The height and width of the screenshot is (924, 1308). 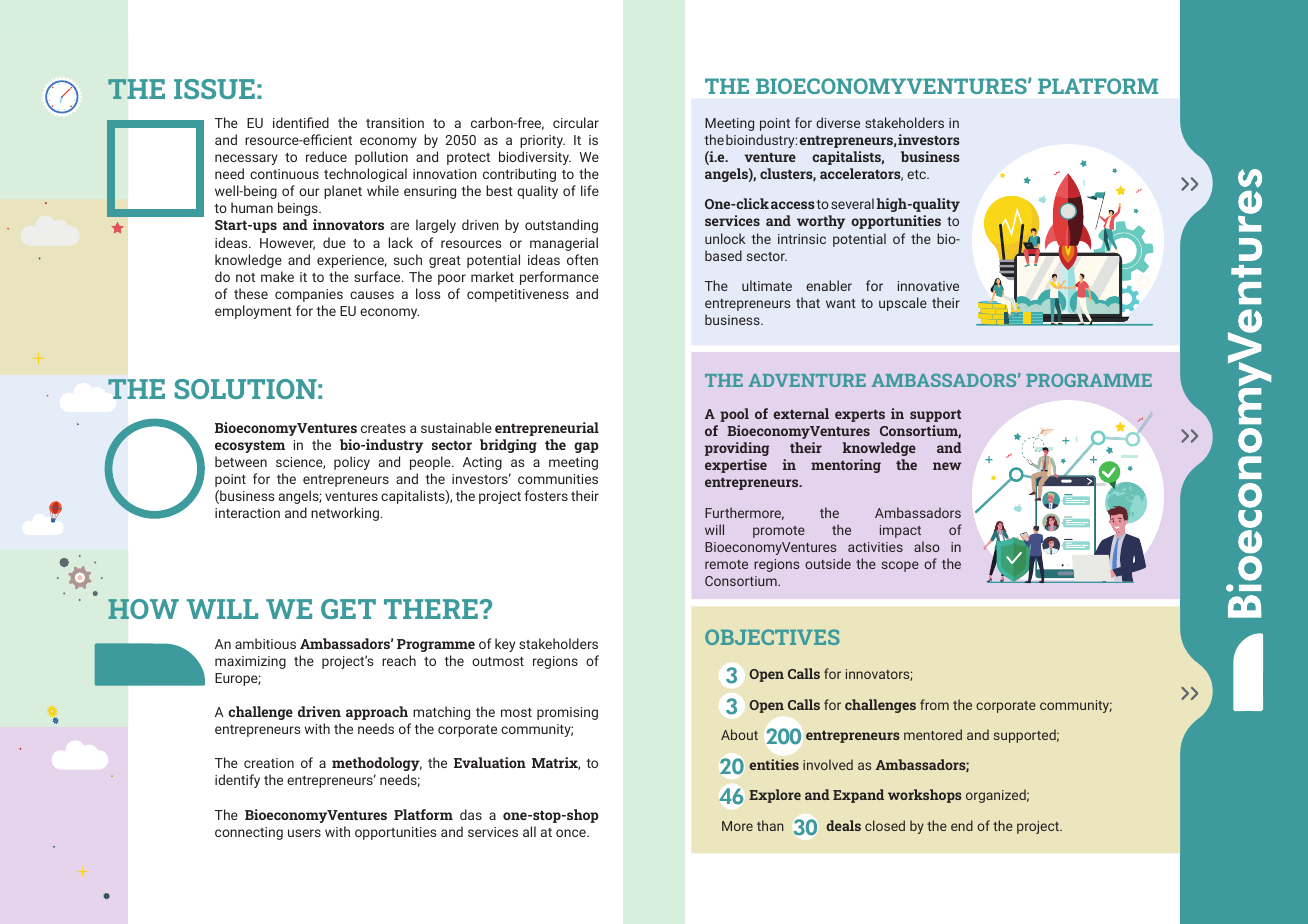 What do you see at coordinates (572, 833) in the screenshot?
I see `once` at bounding box center [572, 833].
